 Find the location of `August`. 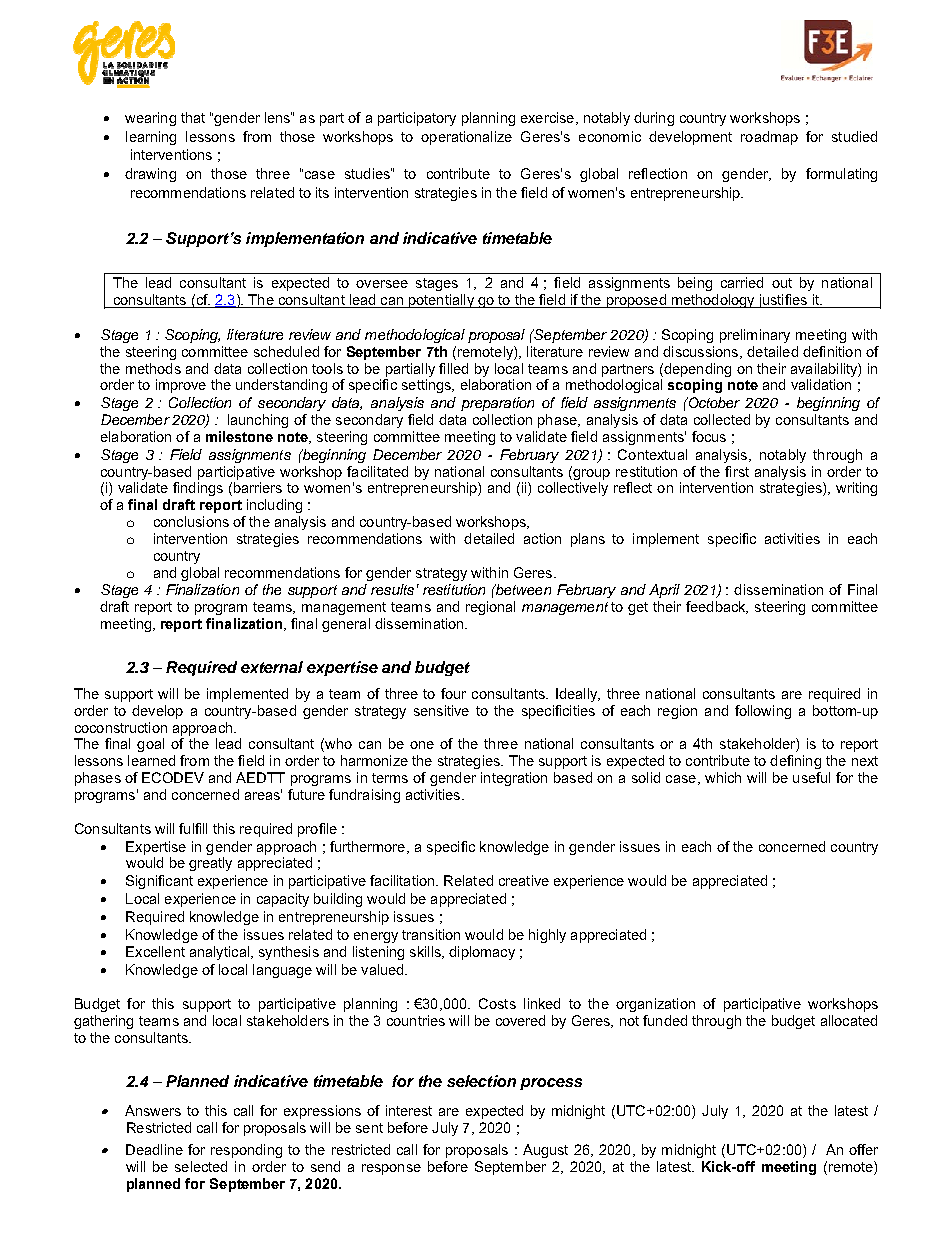

August is located at coordinates (545, 1151).
